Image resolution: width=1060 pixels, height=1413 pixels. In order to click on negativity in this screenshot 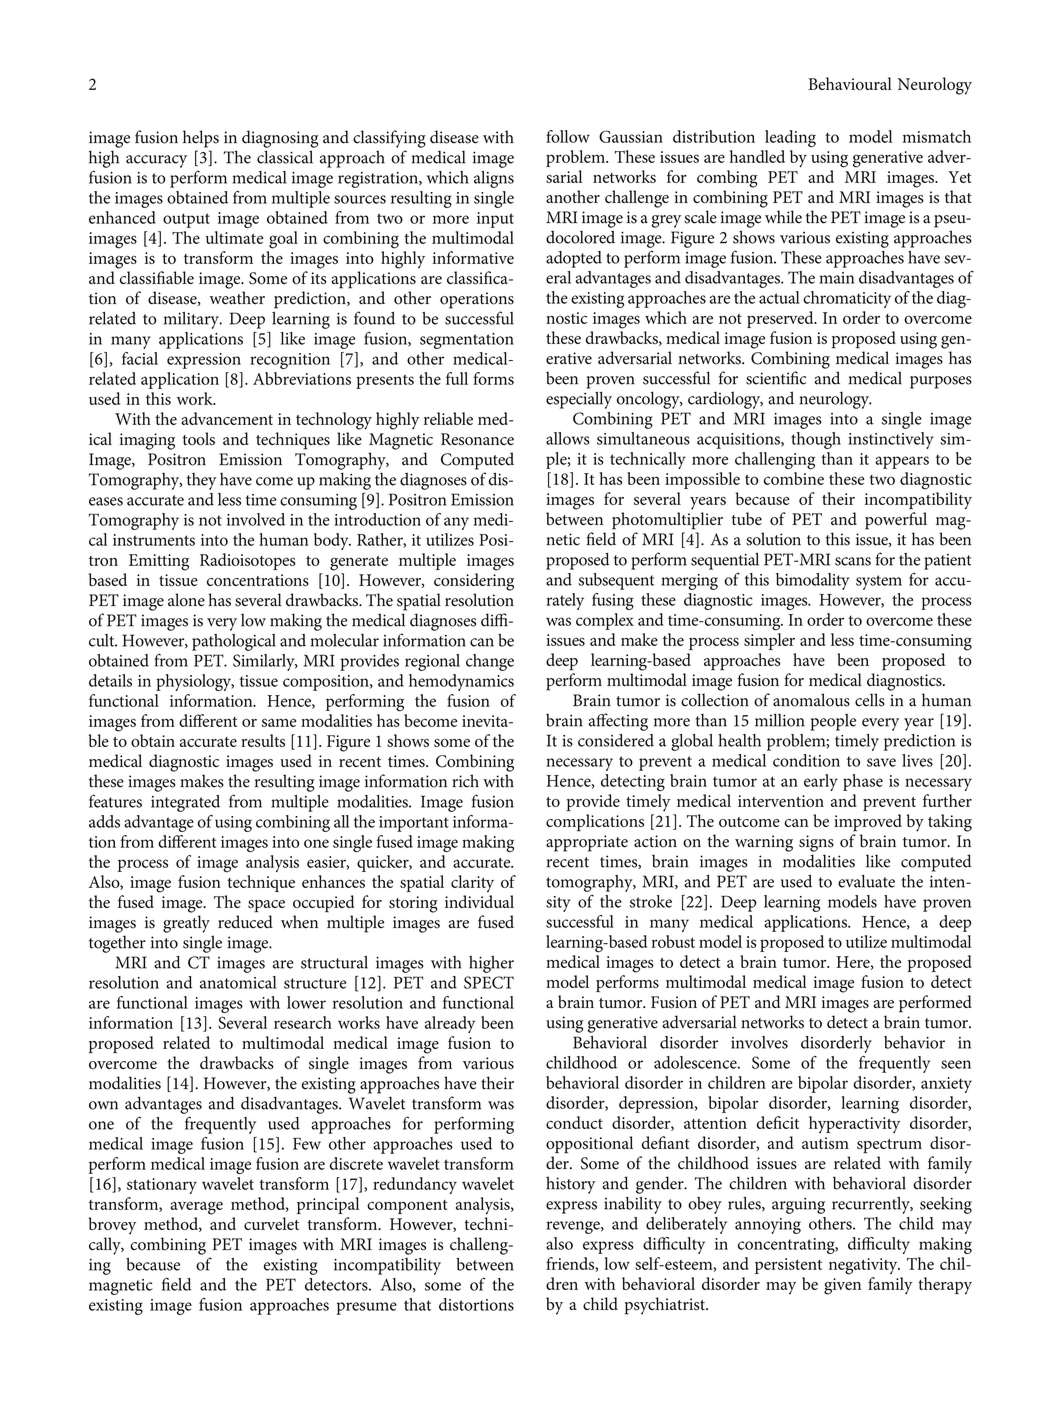, I will do `click(864, 1266)`.
